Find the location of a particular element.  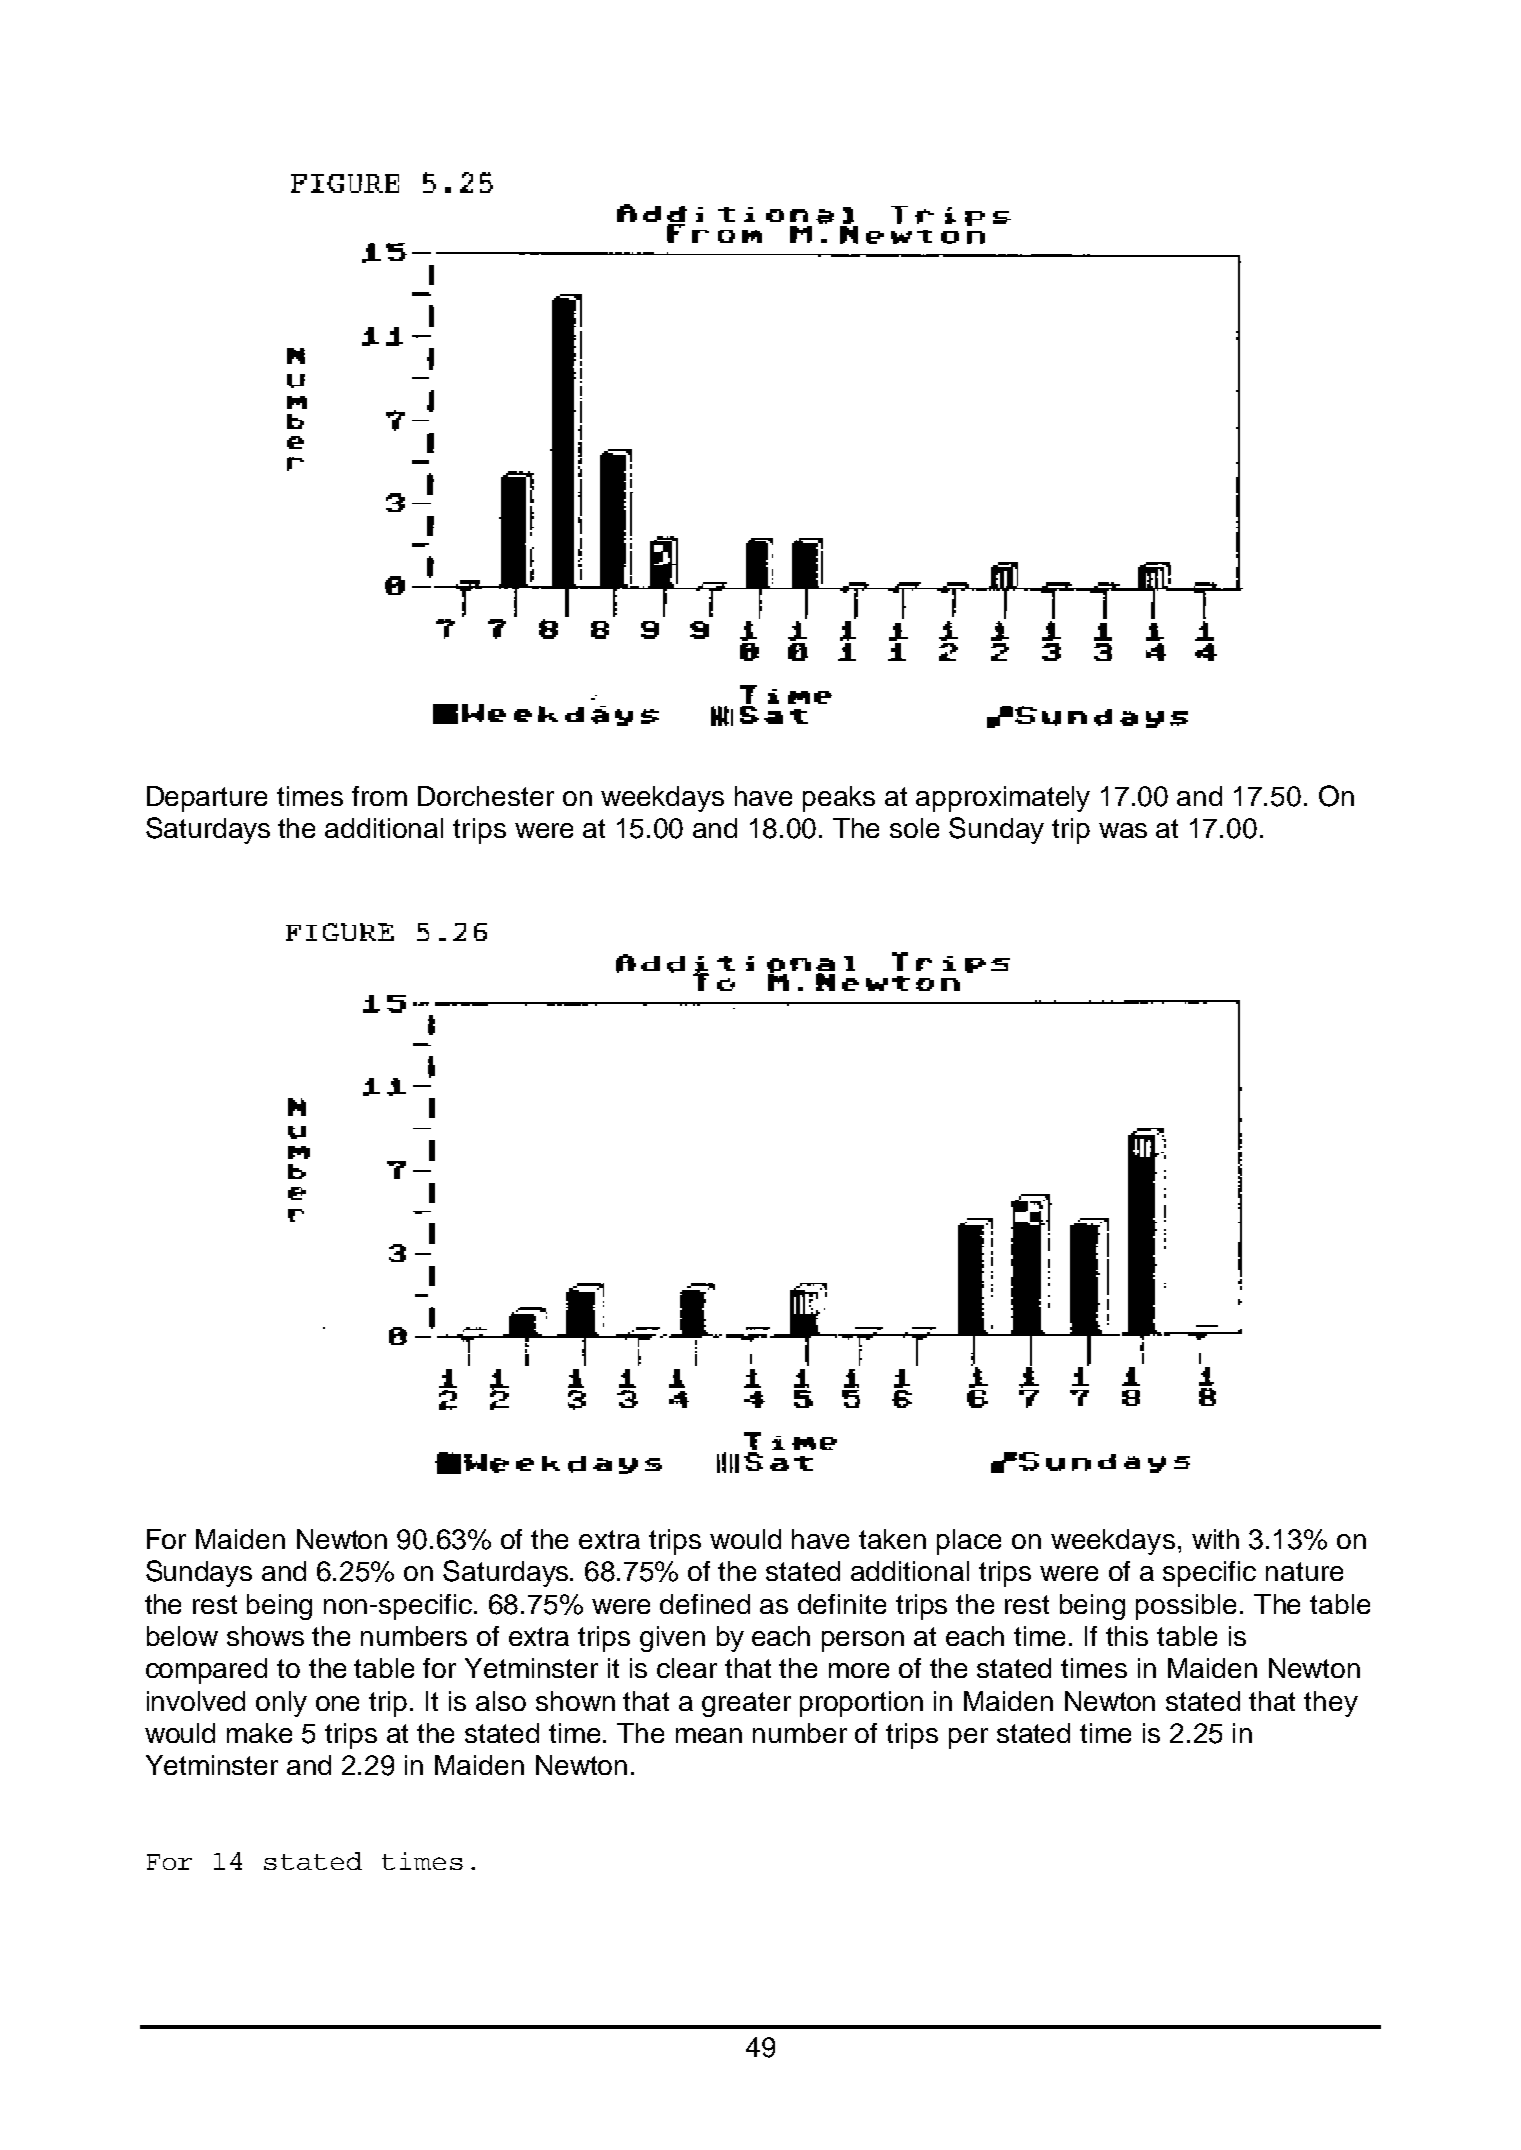

they is located at coordinates (1331, 1704).
